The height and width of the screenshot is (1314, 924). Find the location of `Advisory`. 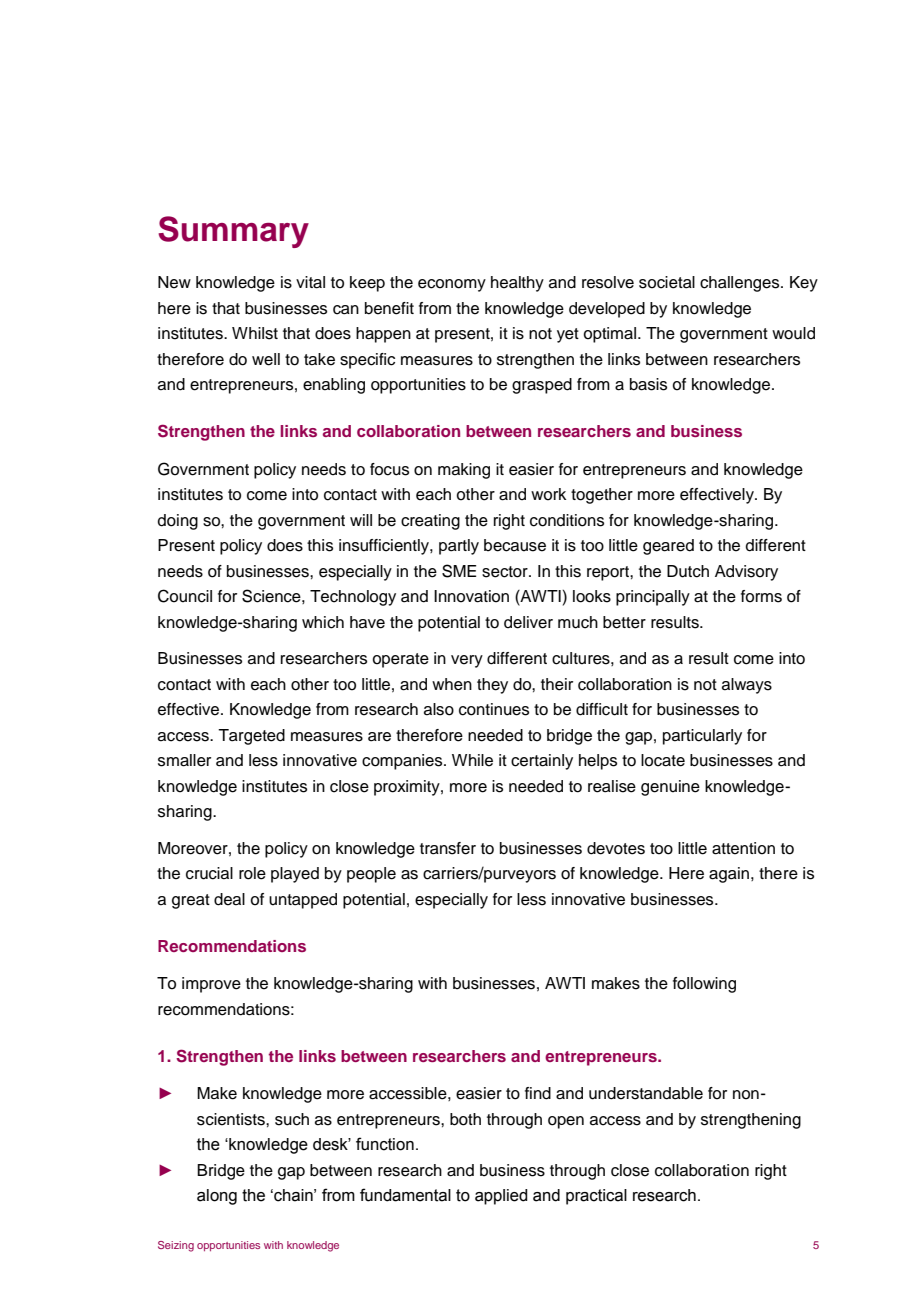

Advisory is located at coordinates (746, 573).
